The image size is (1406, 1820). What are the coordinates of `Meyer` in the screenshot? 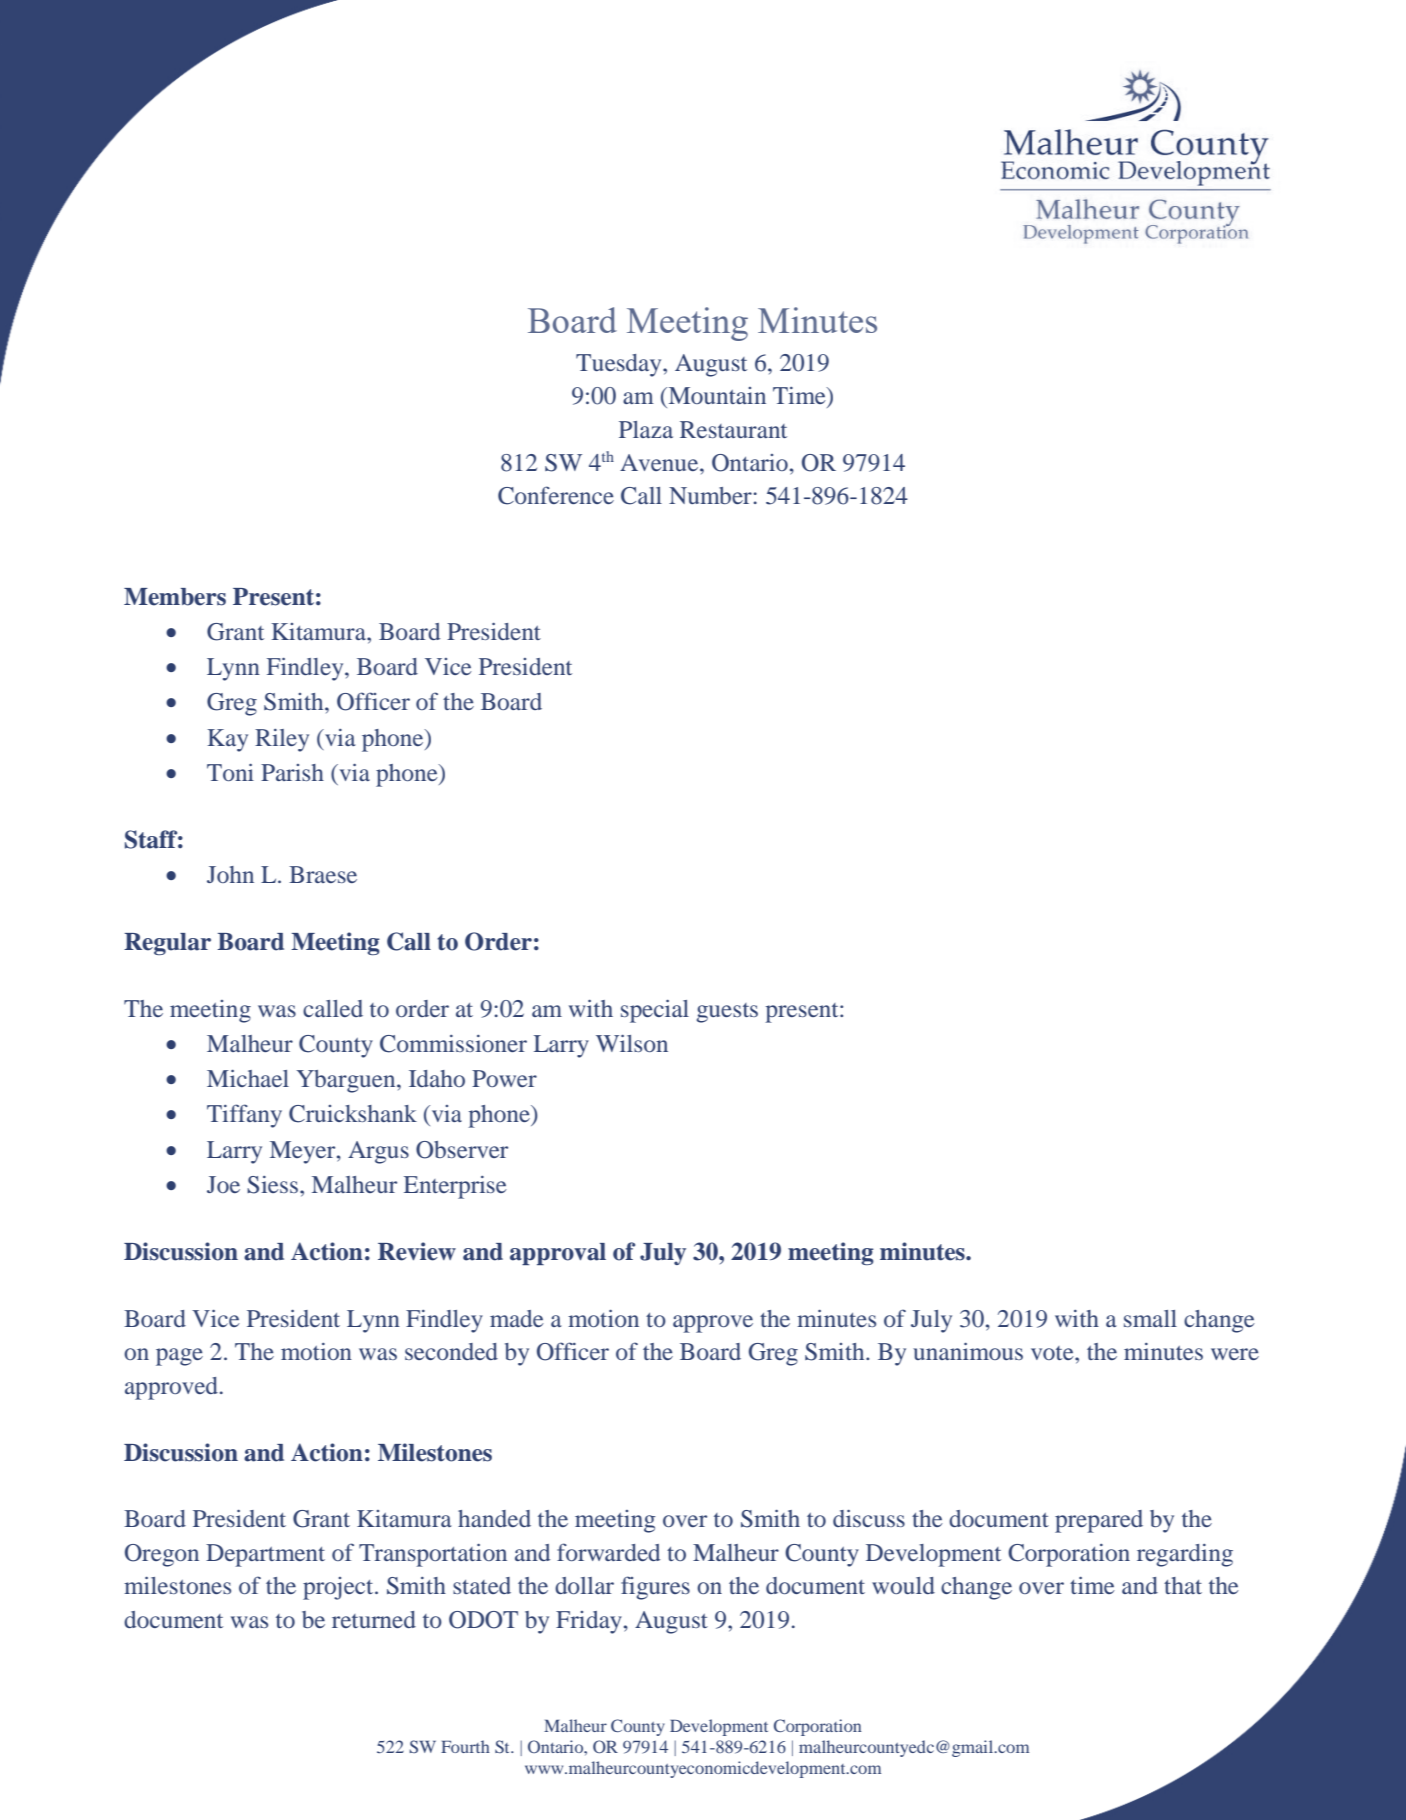 It's located at (304, 1152).
